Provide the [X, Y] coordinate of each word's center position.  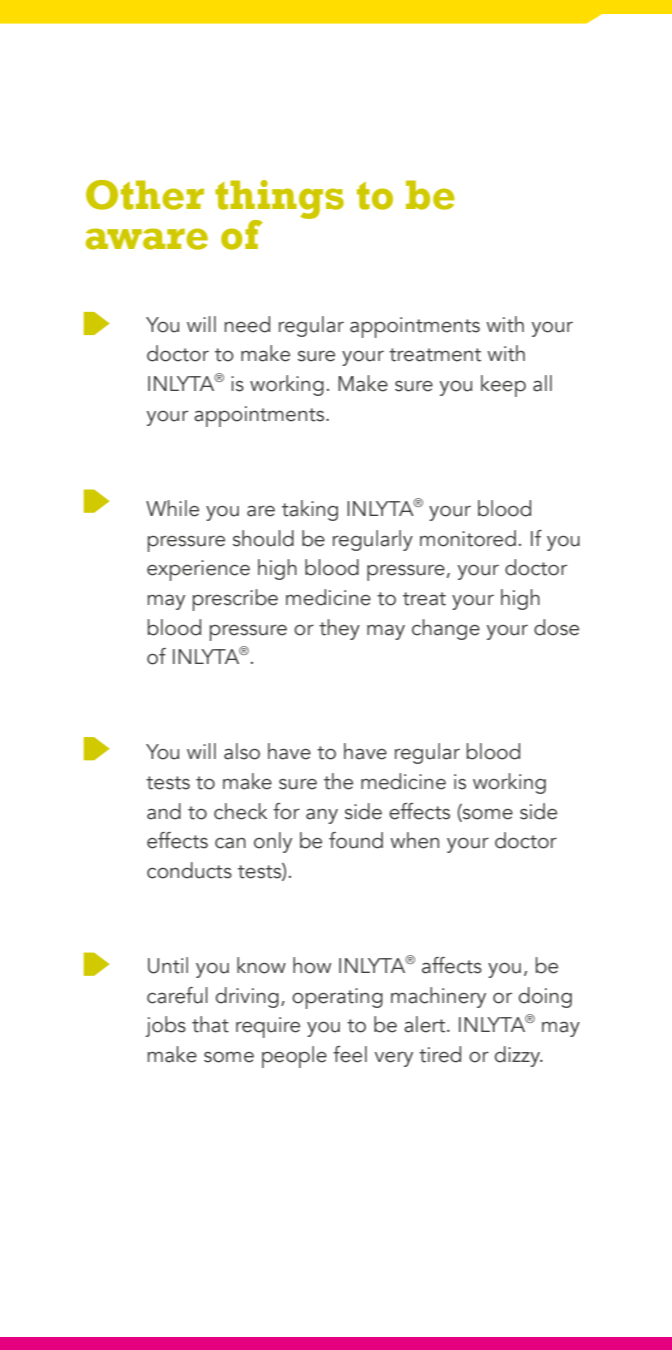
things [279, 200]
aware [147, 239]
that [210, 1024]
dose [556, 627]
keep [503, 386]
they [339, 629]
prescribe [235, 600]
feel [350, 1054]
